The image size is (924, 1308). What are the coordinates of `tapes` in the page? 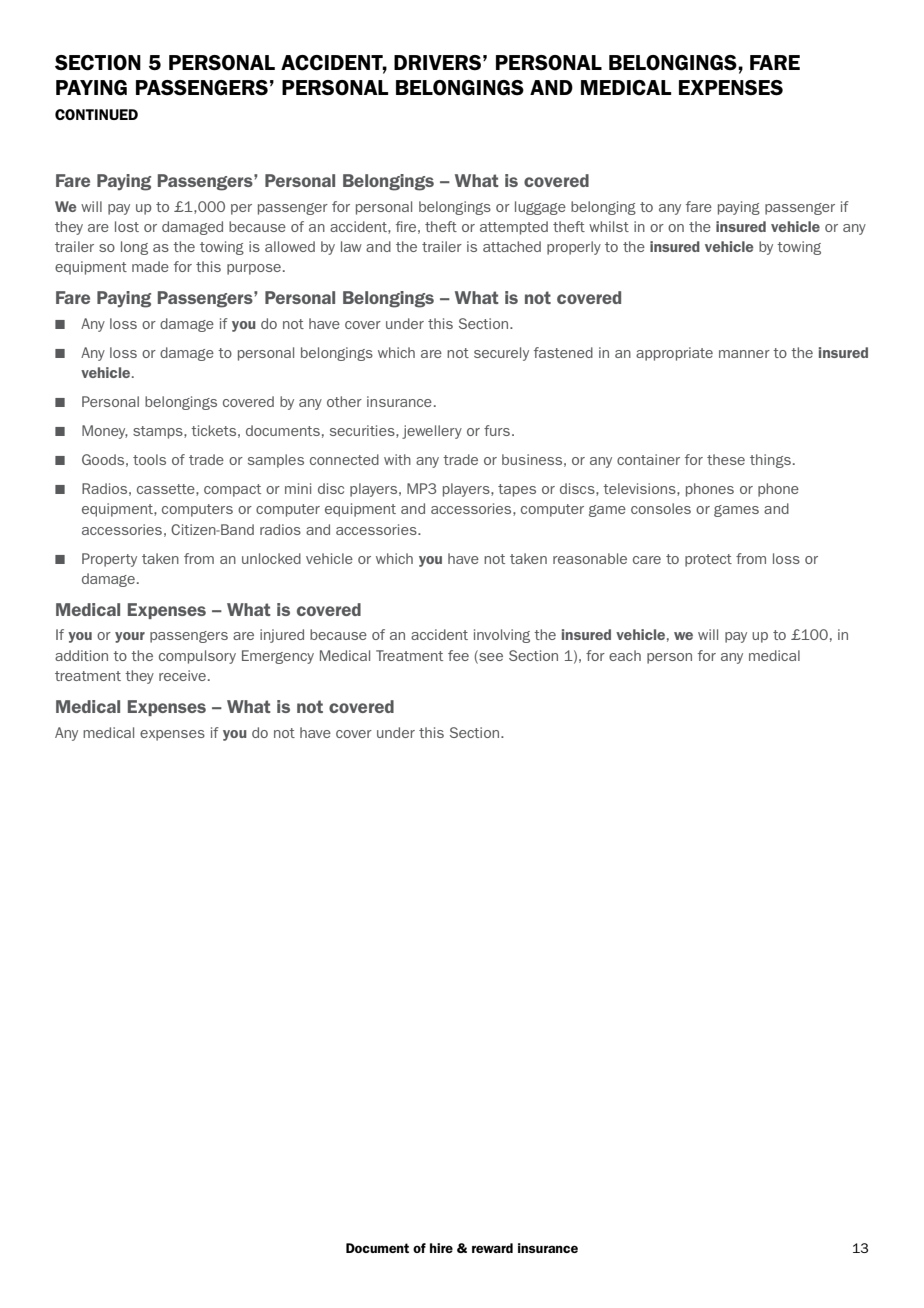 It's located at (517, 490).
